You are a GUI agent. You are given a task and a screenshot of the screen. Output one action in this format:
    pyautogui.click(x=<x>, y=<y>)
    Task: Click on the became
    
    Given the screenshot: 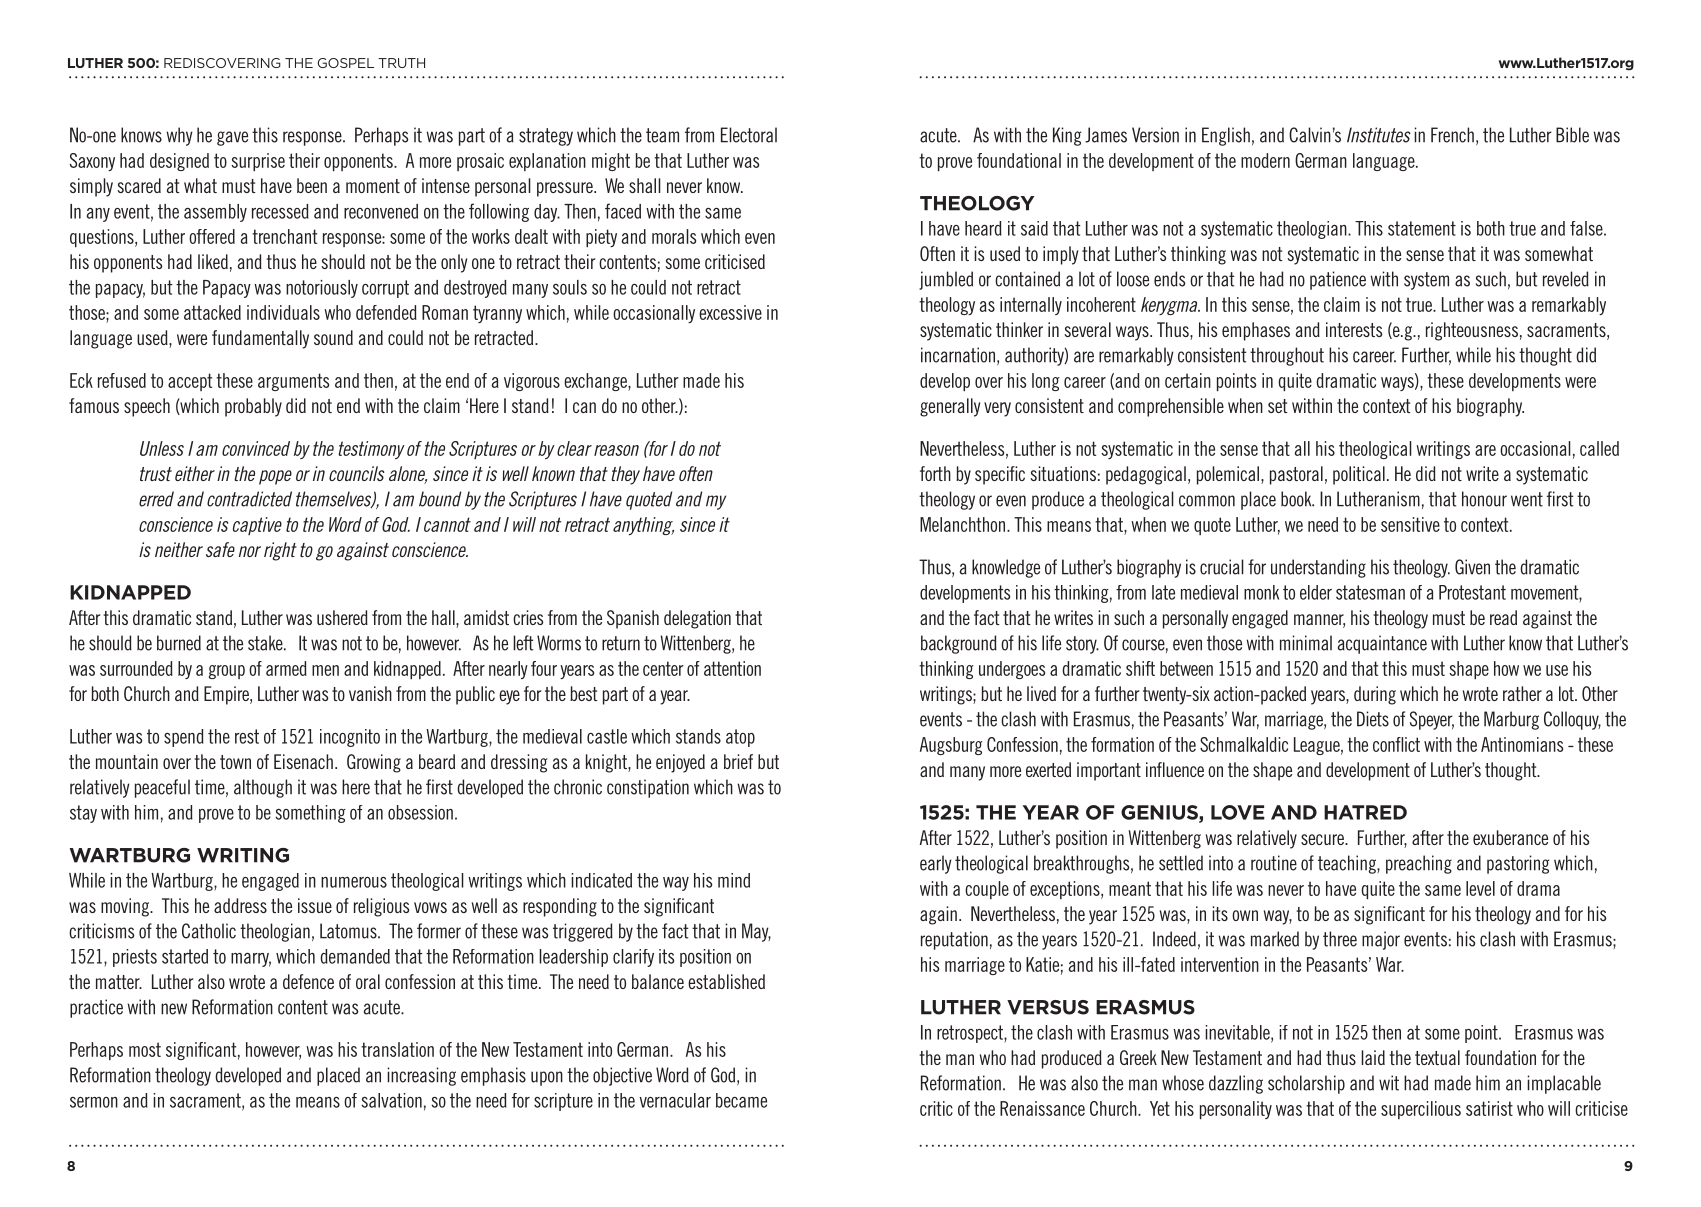 What is the action you would take?
    pyautogui.click(x=741, y=1100)
